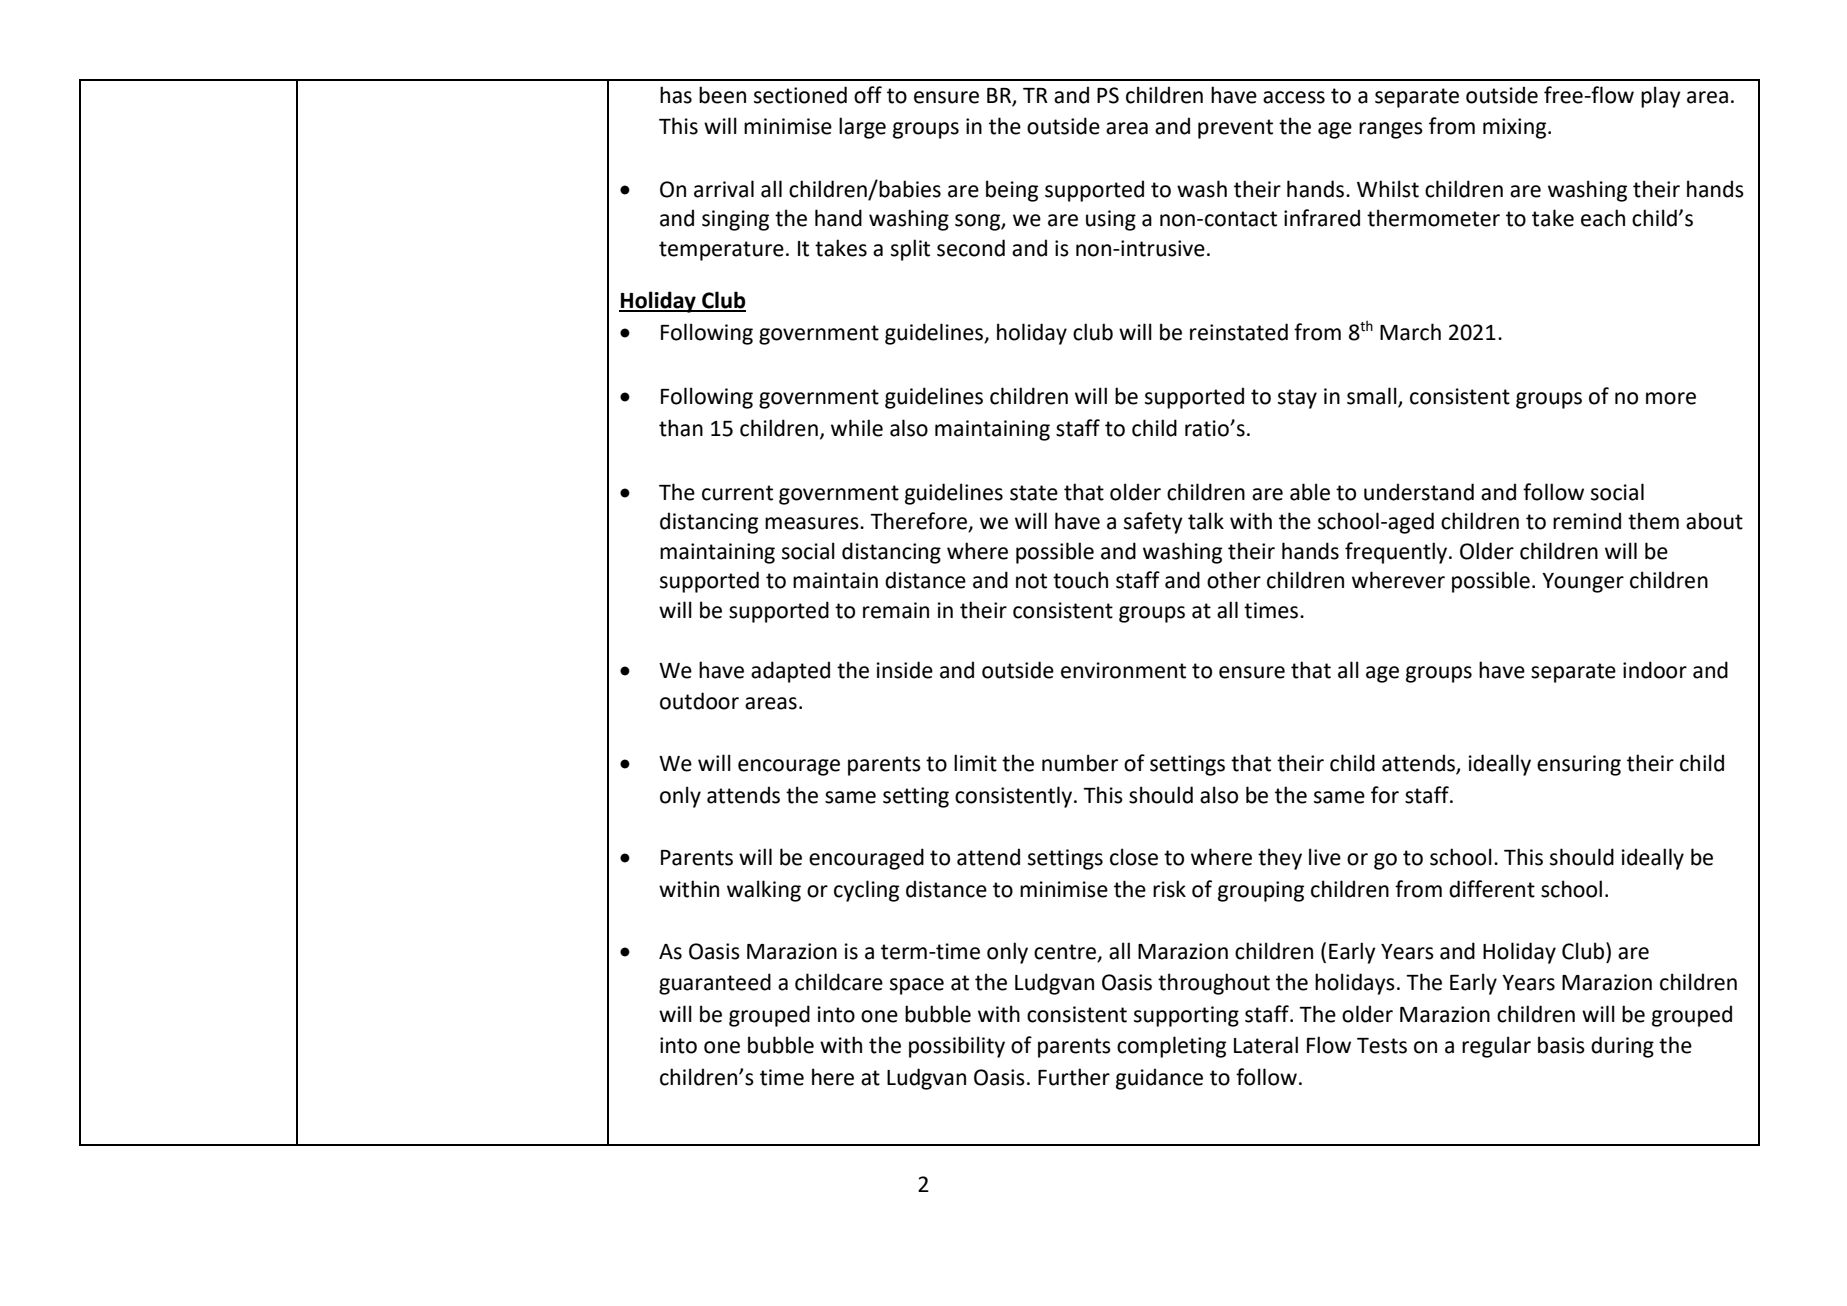 This screenshot has height=1306, width=1847. Describe the element at coordinates (1134, 857) in the screenshot. I see `close` at that location.
